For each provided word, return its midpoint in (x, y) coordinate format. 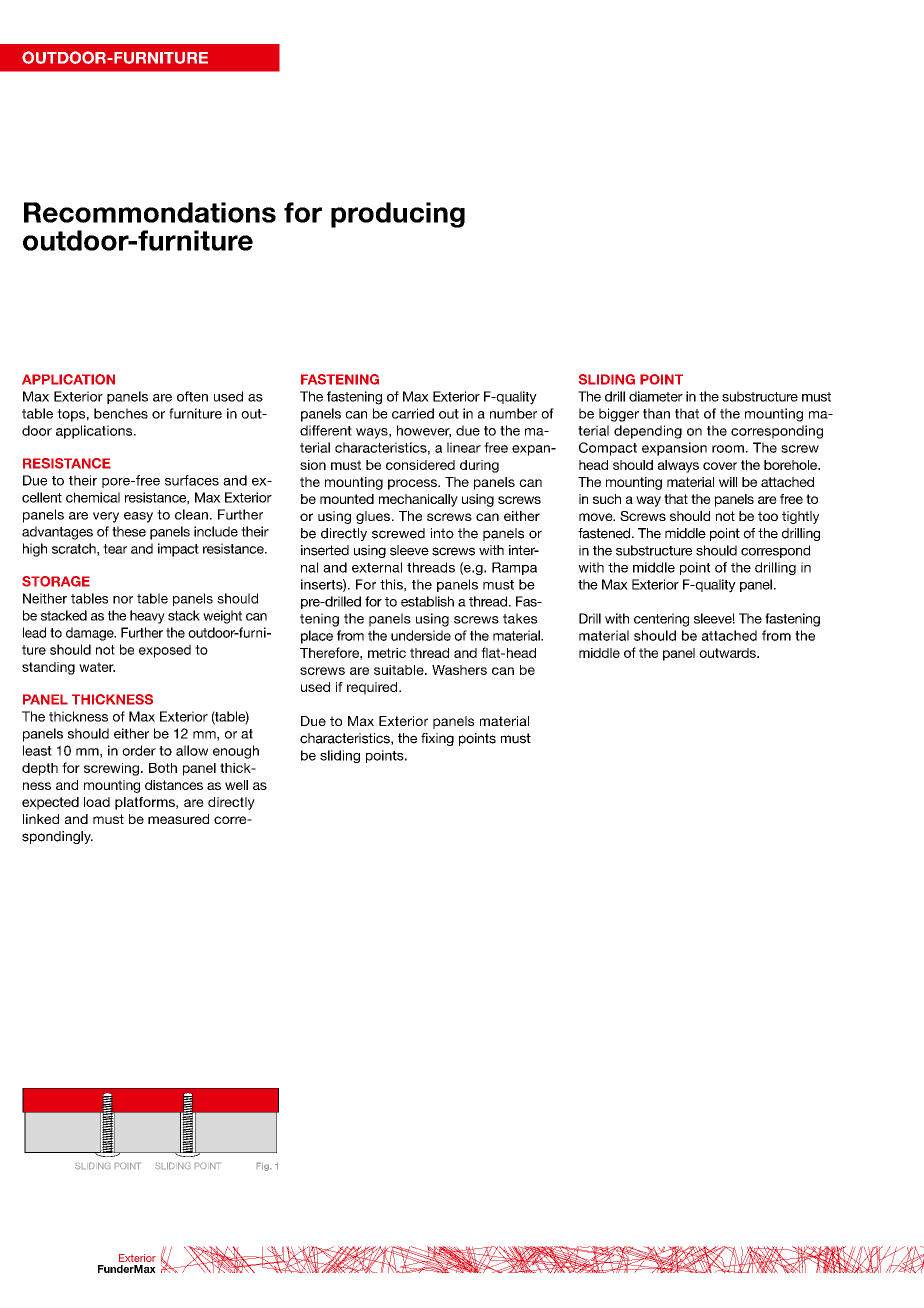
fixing (437, 739)
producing (398, 215)
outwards (728, 653)
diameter (656, 396)
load (97, 802)
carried (413, 413)
